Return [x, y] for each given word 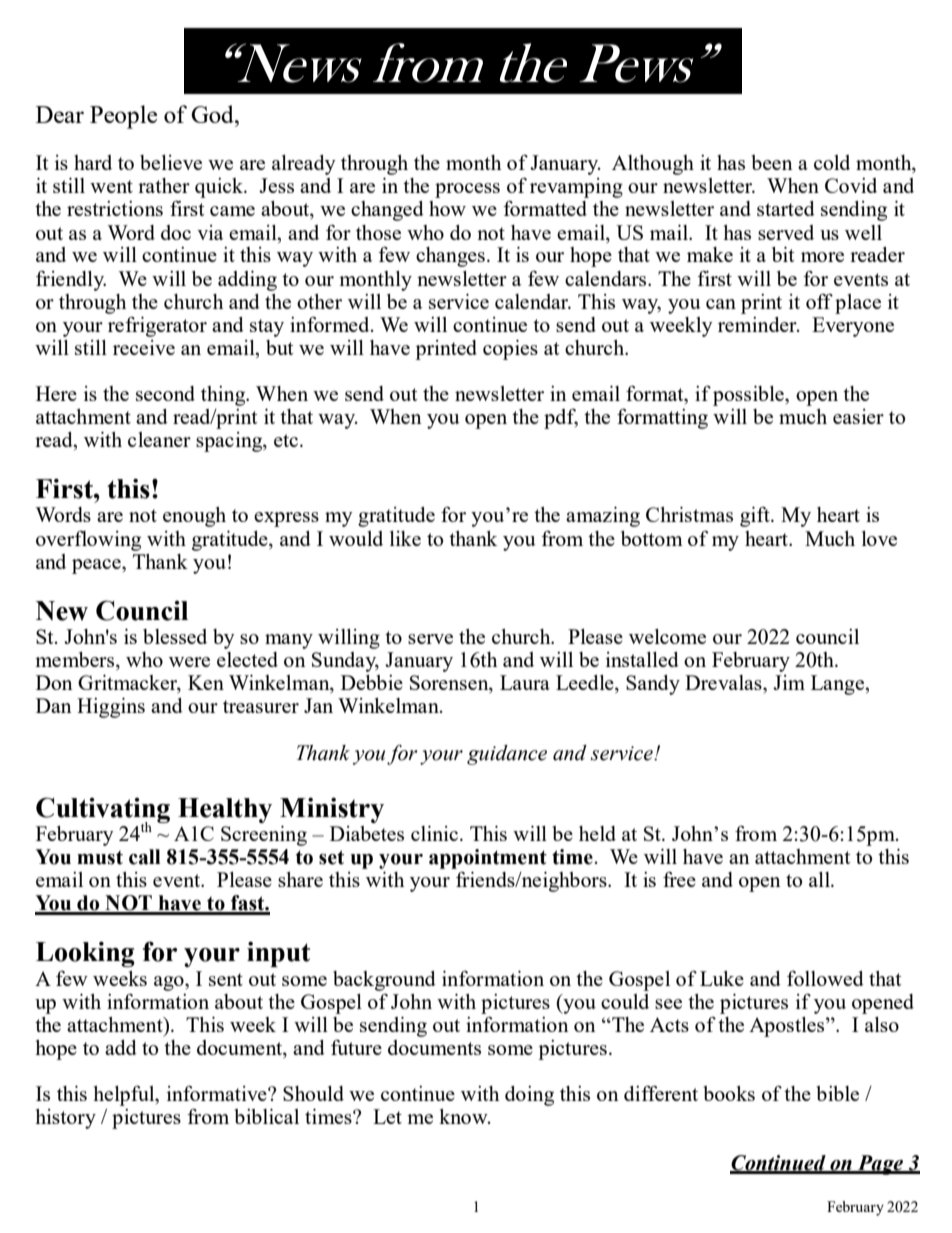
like [405, 538]
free [679, 879]
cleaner [159, 439]
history [65, 1119]
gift [756, 517]
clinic [436, 833]
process [467, 190]
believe [171, 162]
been [772, 162]
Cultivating [103, 811]
